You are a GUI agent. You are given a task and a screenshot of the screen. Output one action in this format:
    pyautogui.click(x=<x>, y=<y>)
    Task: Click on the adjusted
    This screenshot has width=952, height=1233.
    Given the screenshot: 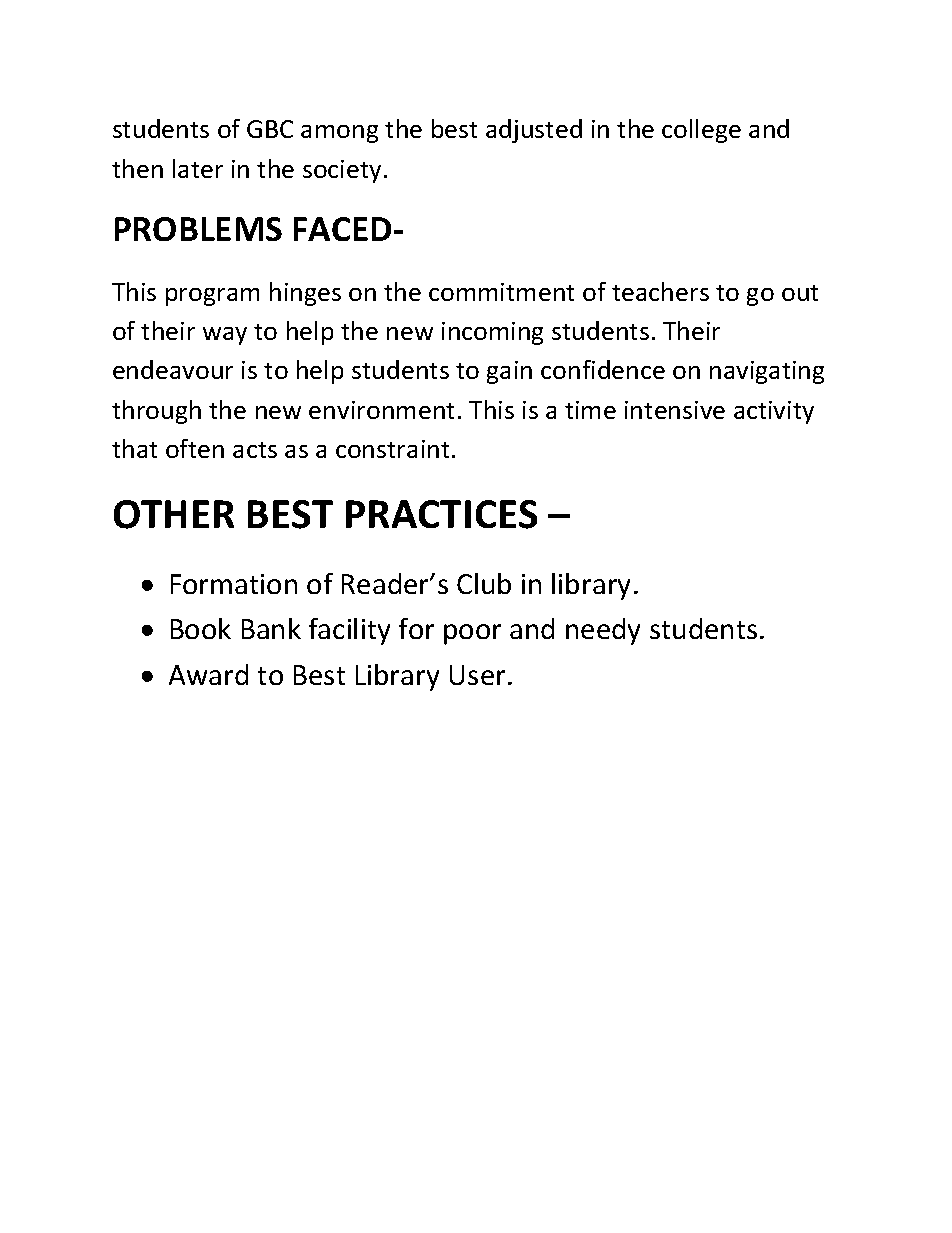 What is the action you would take?
    pyautogui.click(x=534, y=131)
